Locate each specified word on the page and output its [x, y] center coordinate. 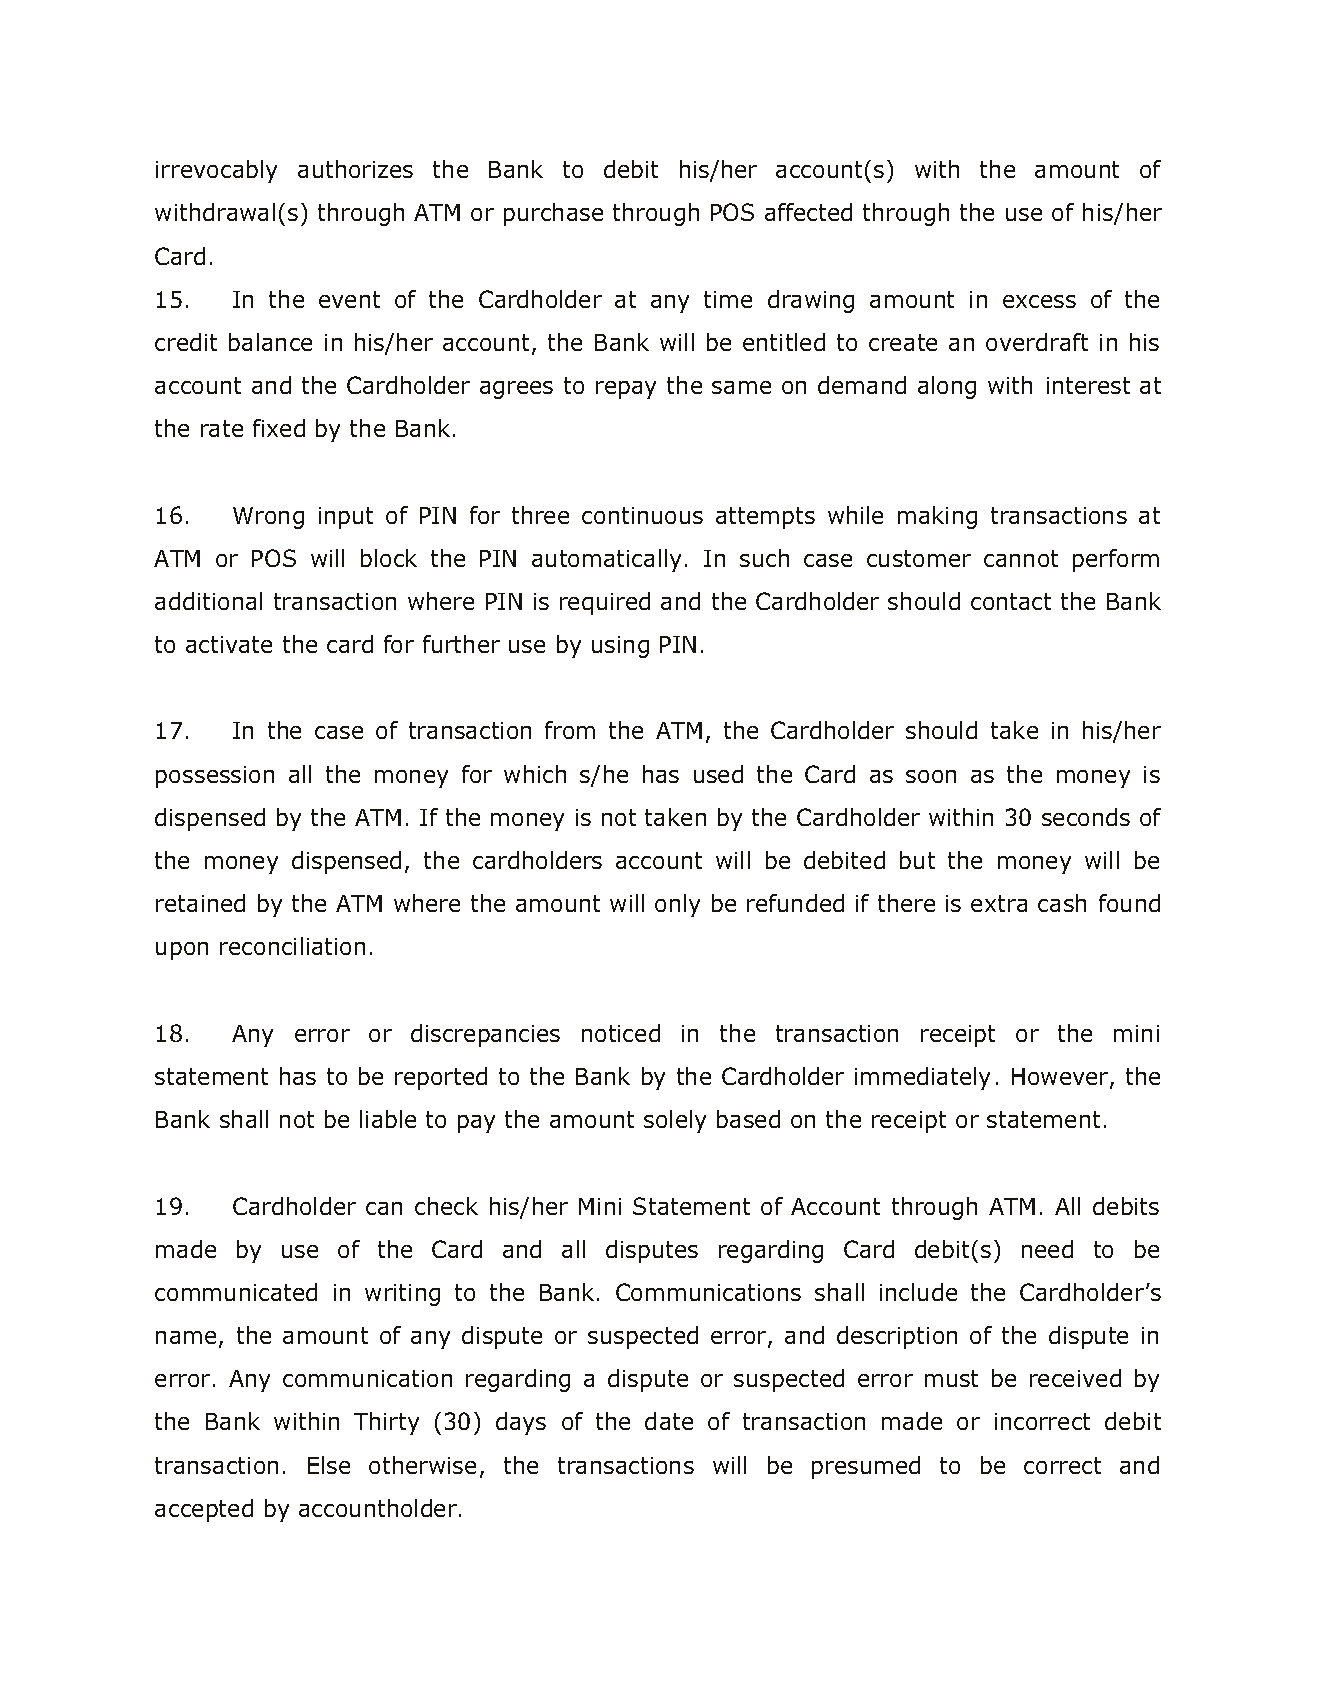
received [1075, 1378]
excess [1039, 301]
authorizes [355, 169]
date [669, 1421]
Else [329, 1465]
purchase [553, 214]
